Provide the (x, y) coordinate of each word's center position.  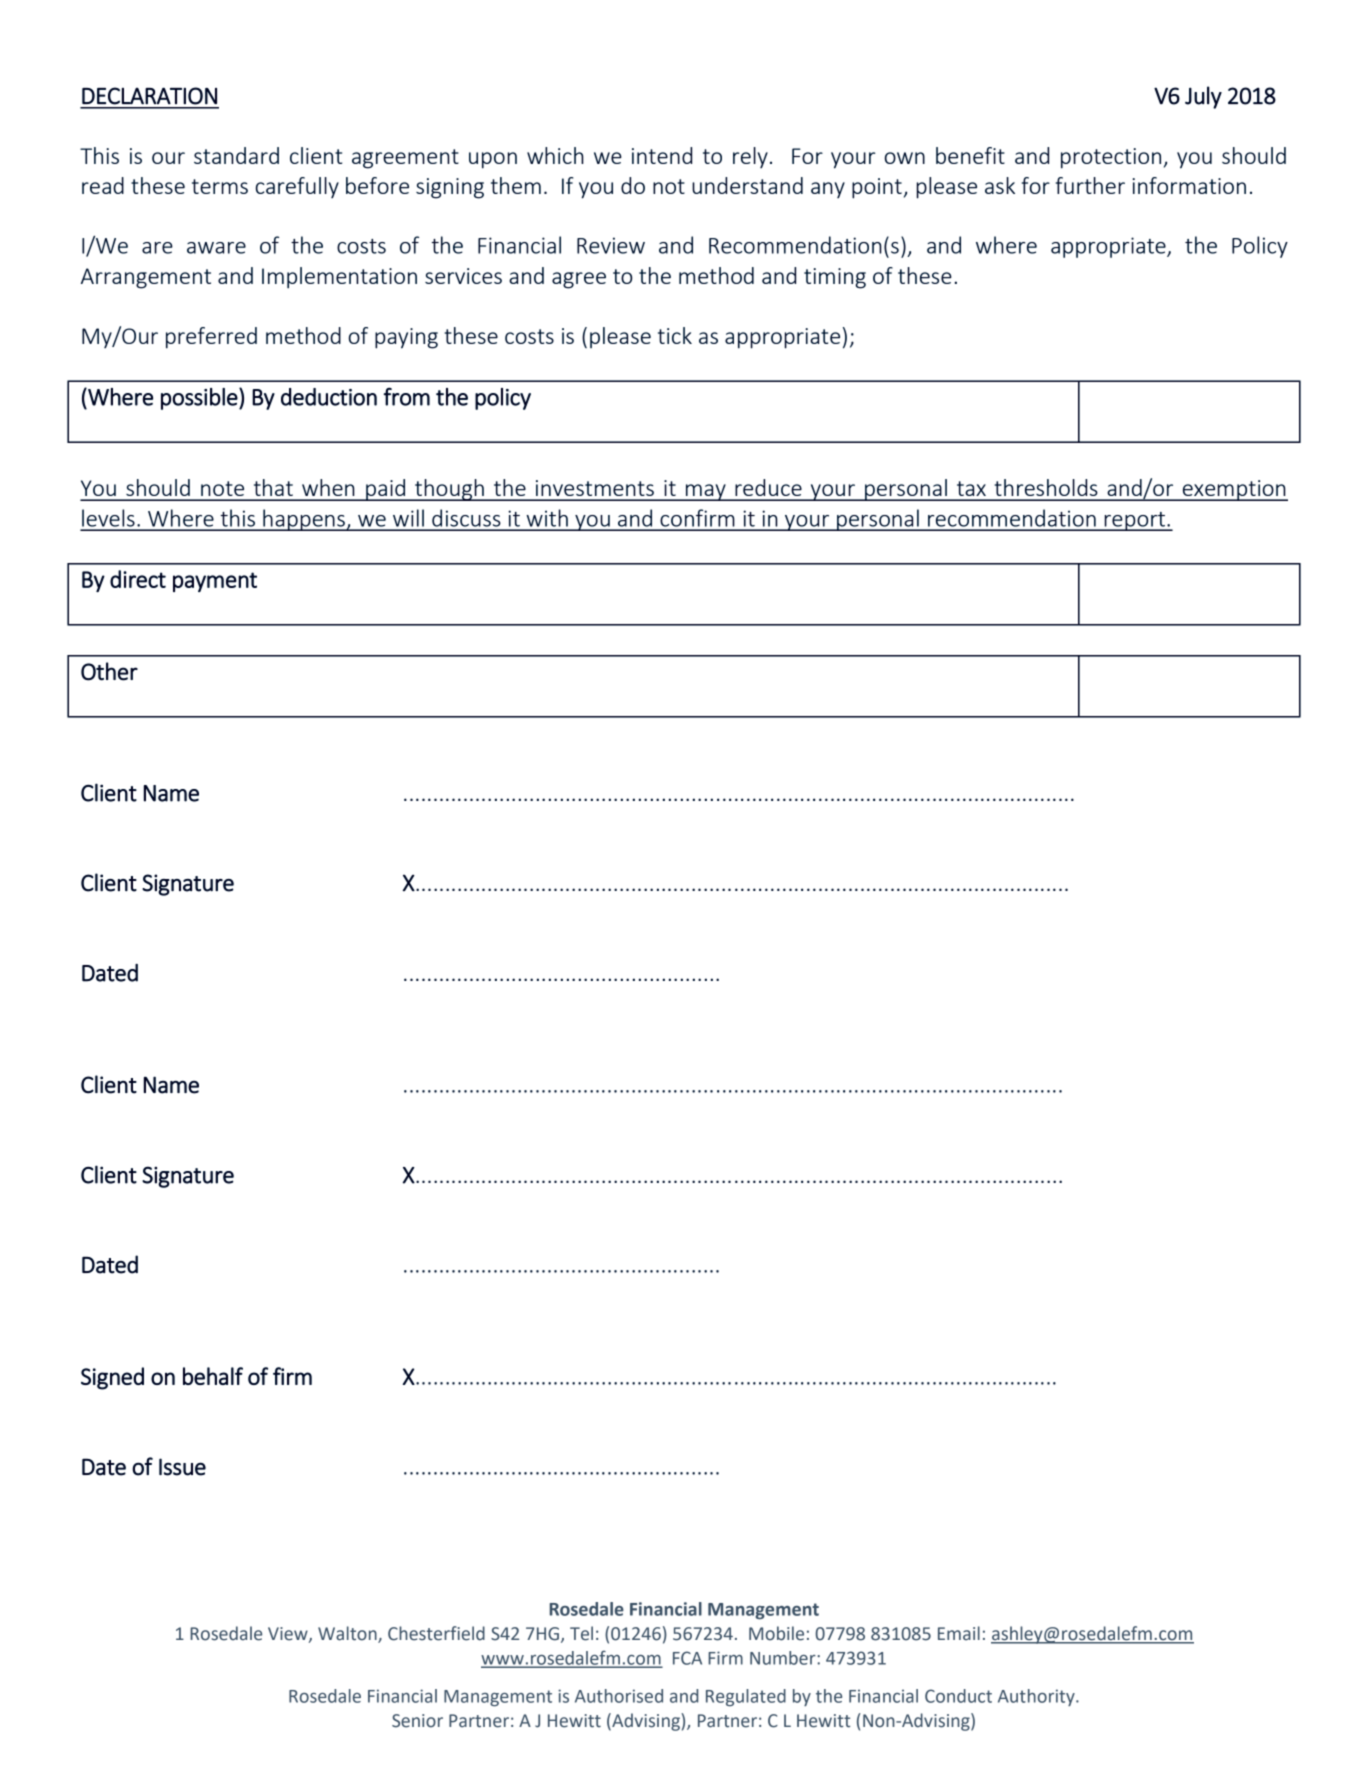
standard (236, 155)
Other (109, 671)
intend (662, 155)
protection (1111, 158)
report (1135, 521)
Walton (348, 1634)
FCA (687, 1658)
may (706, 492)
